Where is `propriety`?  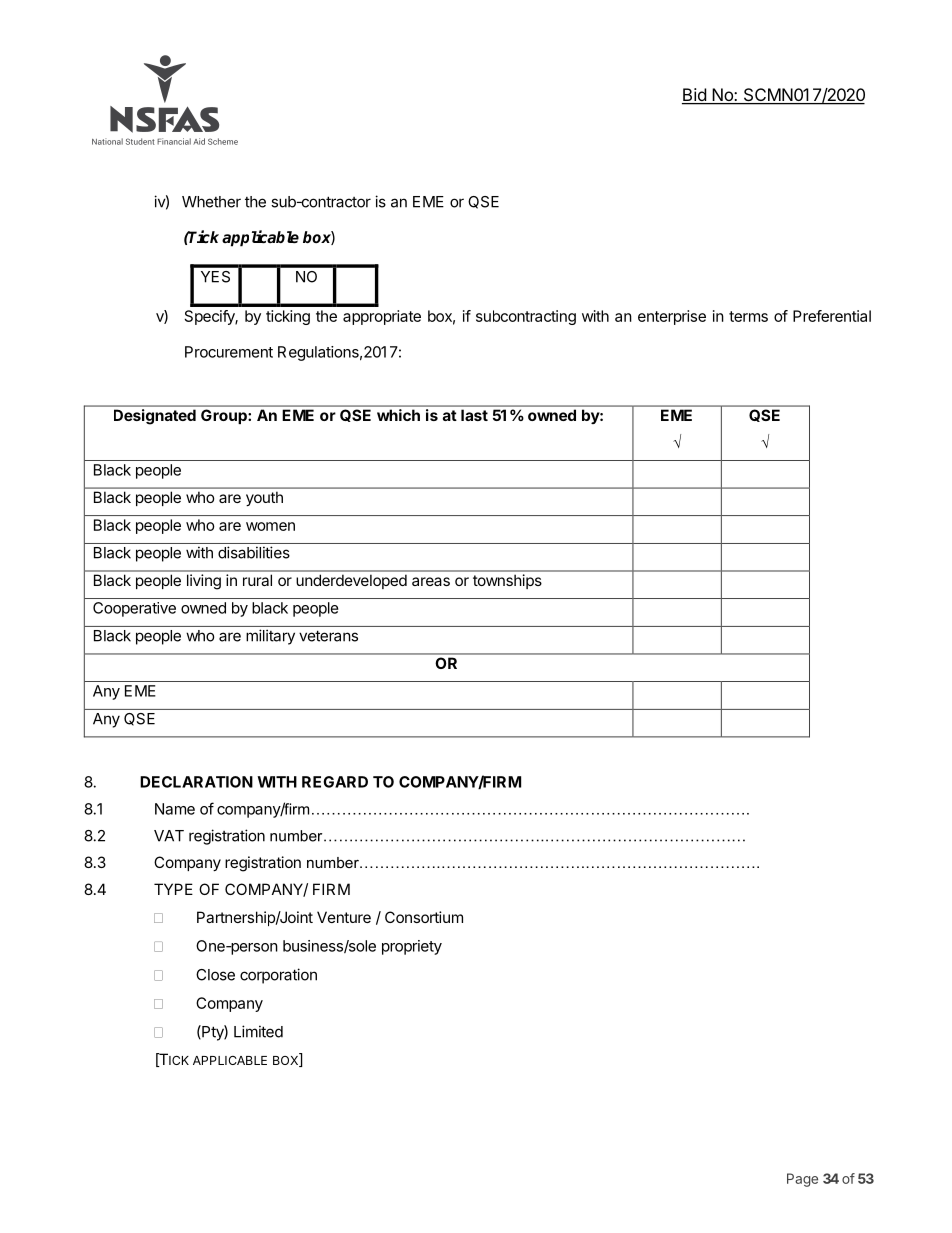
propriety is located at coordinates (412, 947).
